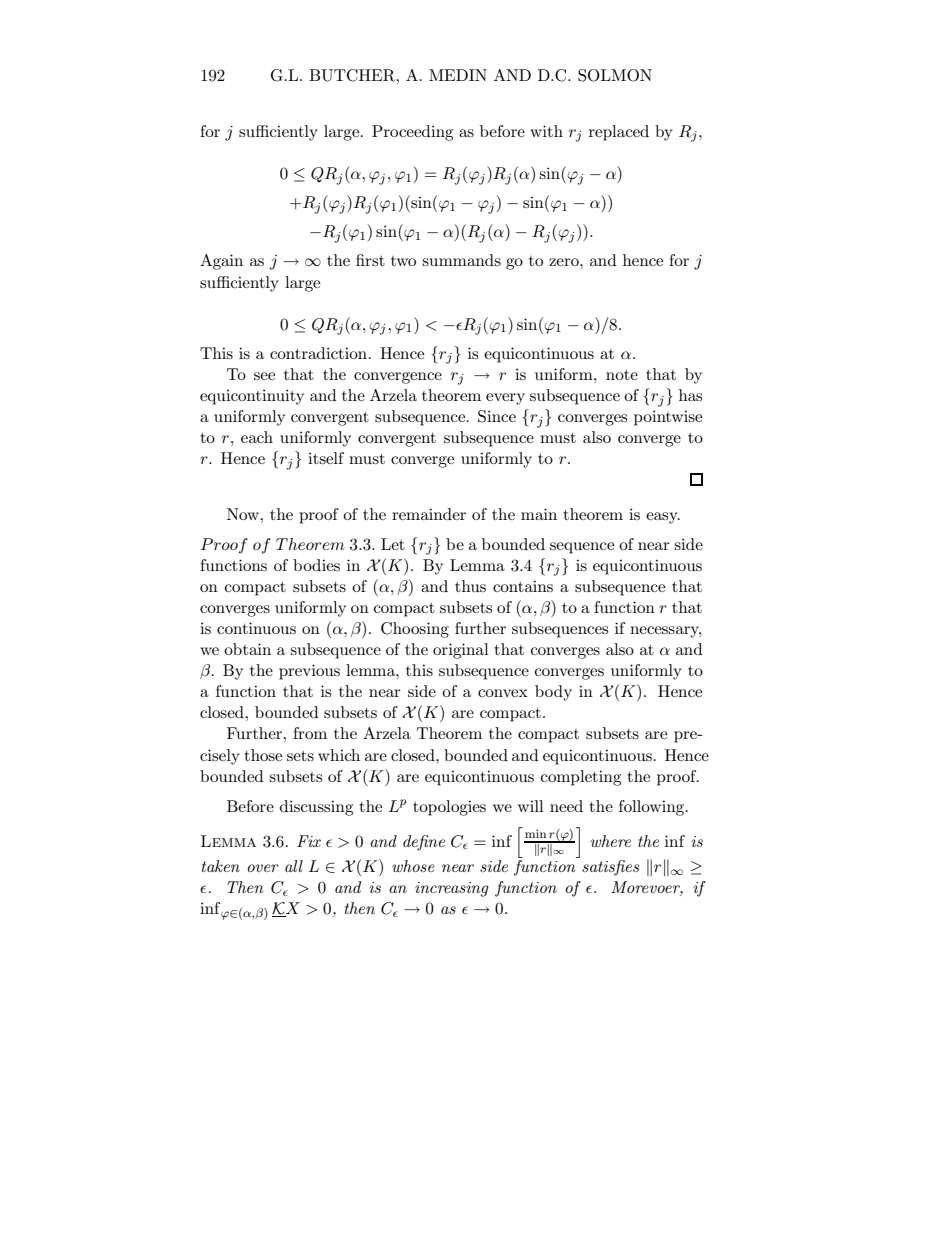  I want to click on necessary, so click(665, 632).
